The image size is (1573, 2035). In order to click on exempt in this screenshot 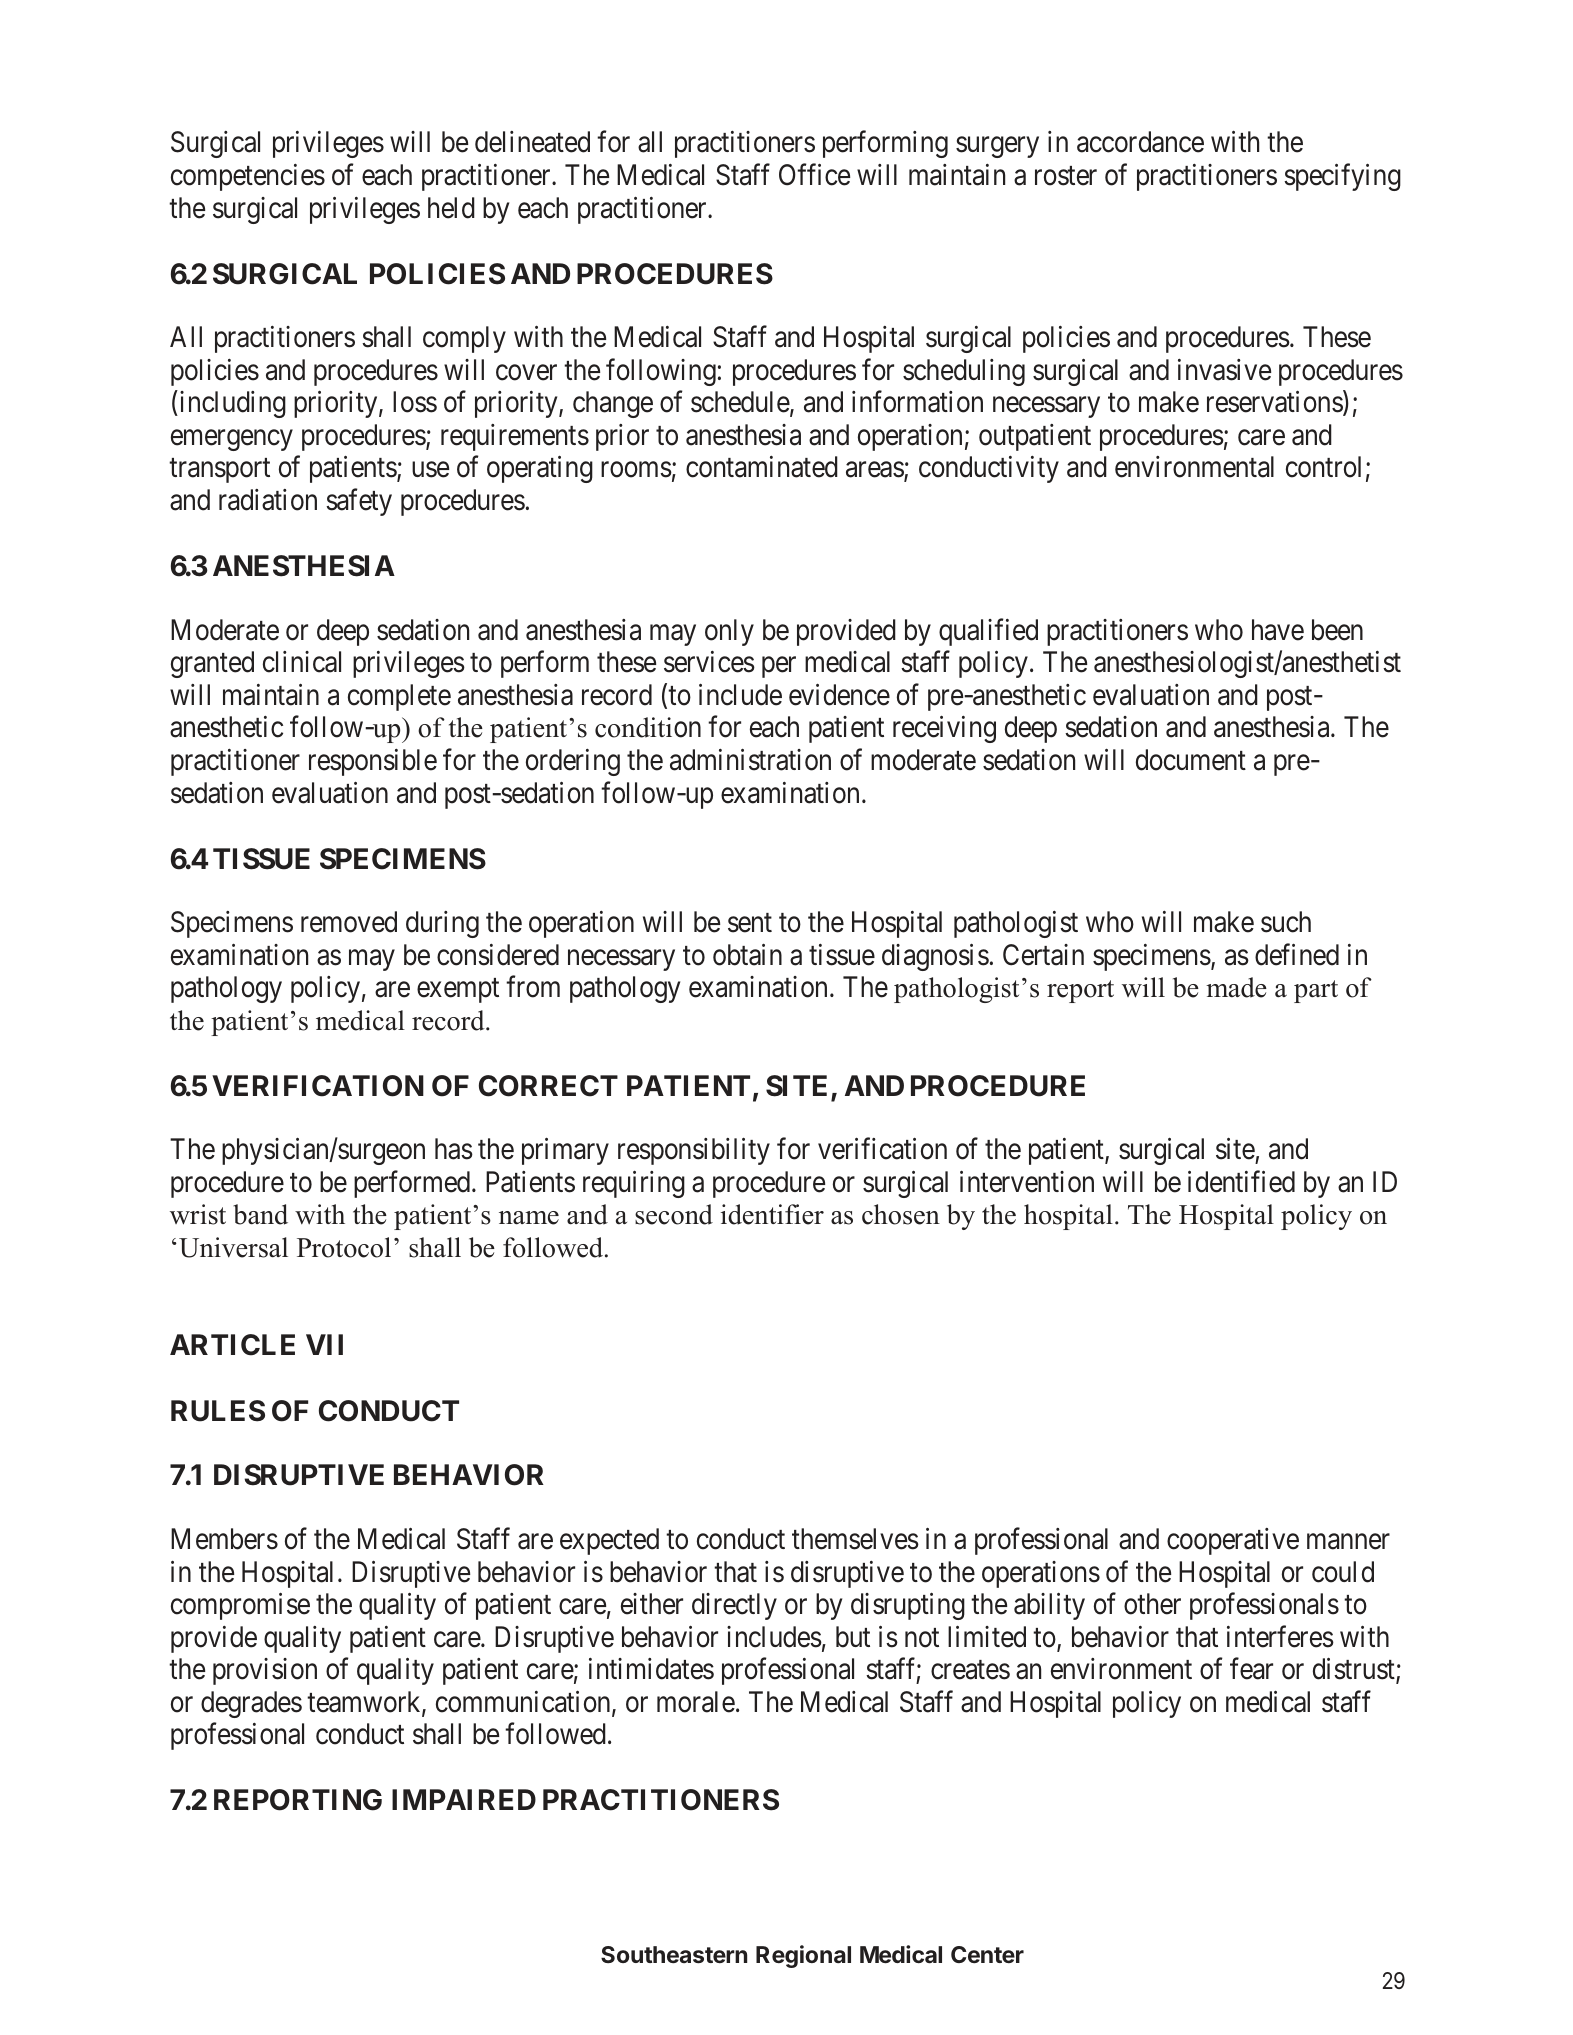, I will do `click(458, 991)`.
